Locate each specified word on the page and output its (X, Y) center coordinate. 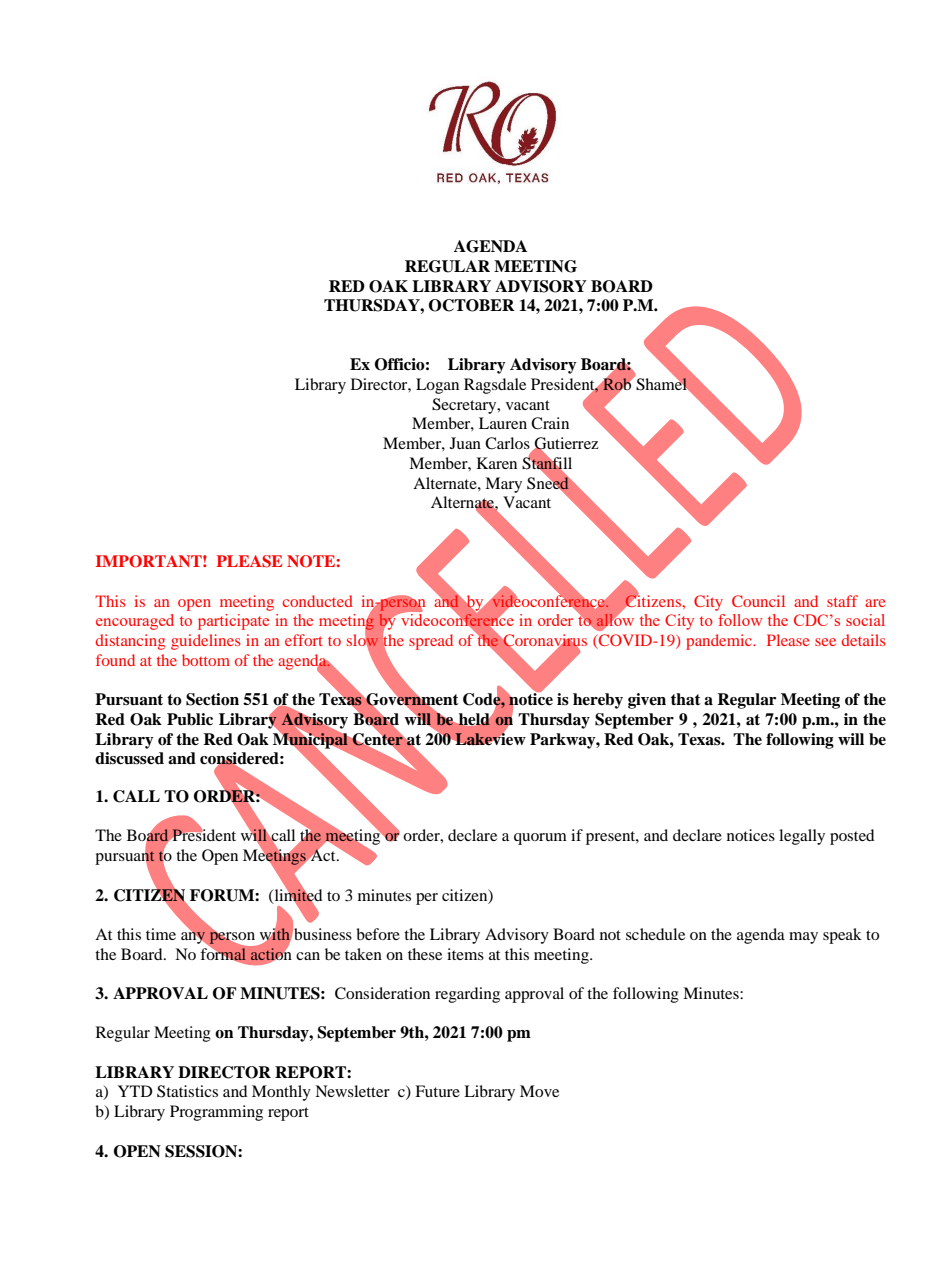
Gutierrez (566, 444)
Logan (437, 386)
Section (212, 699)
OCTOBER (472, 305)
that (686, 699)
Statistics (187, 1091)
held (474, 719)
